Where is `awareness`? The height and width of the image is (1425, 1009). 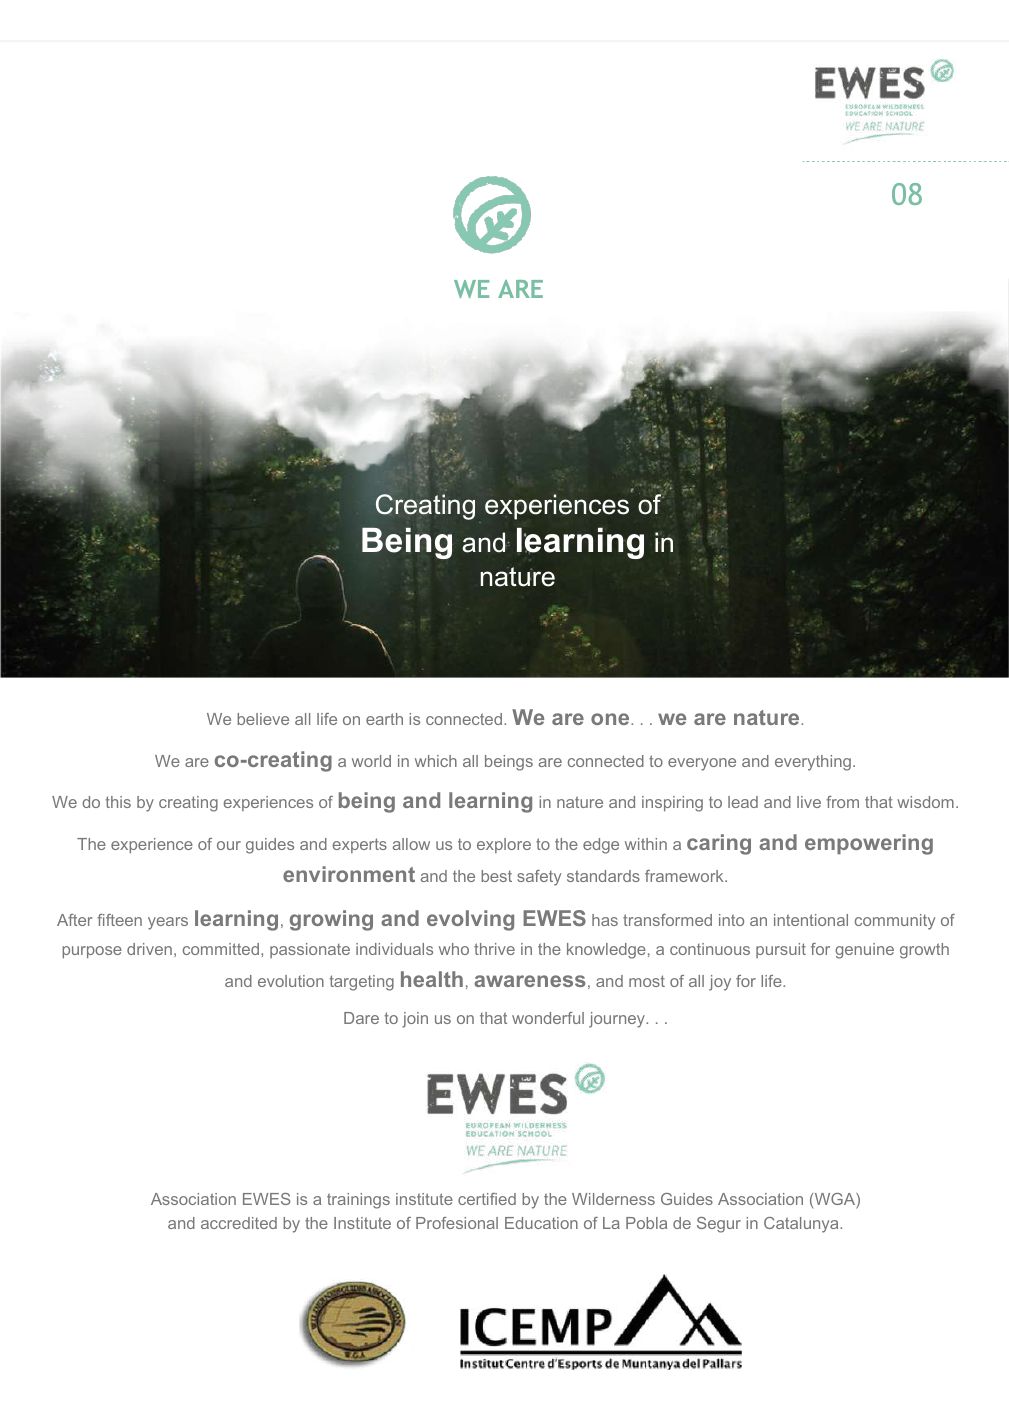 awareness is located at coordinates (530, 981).
